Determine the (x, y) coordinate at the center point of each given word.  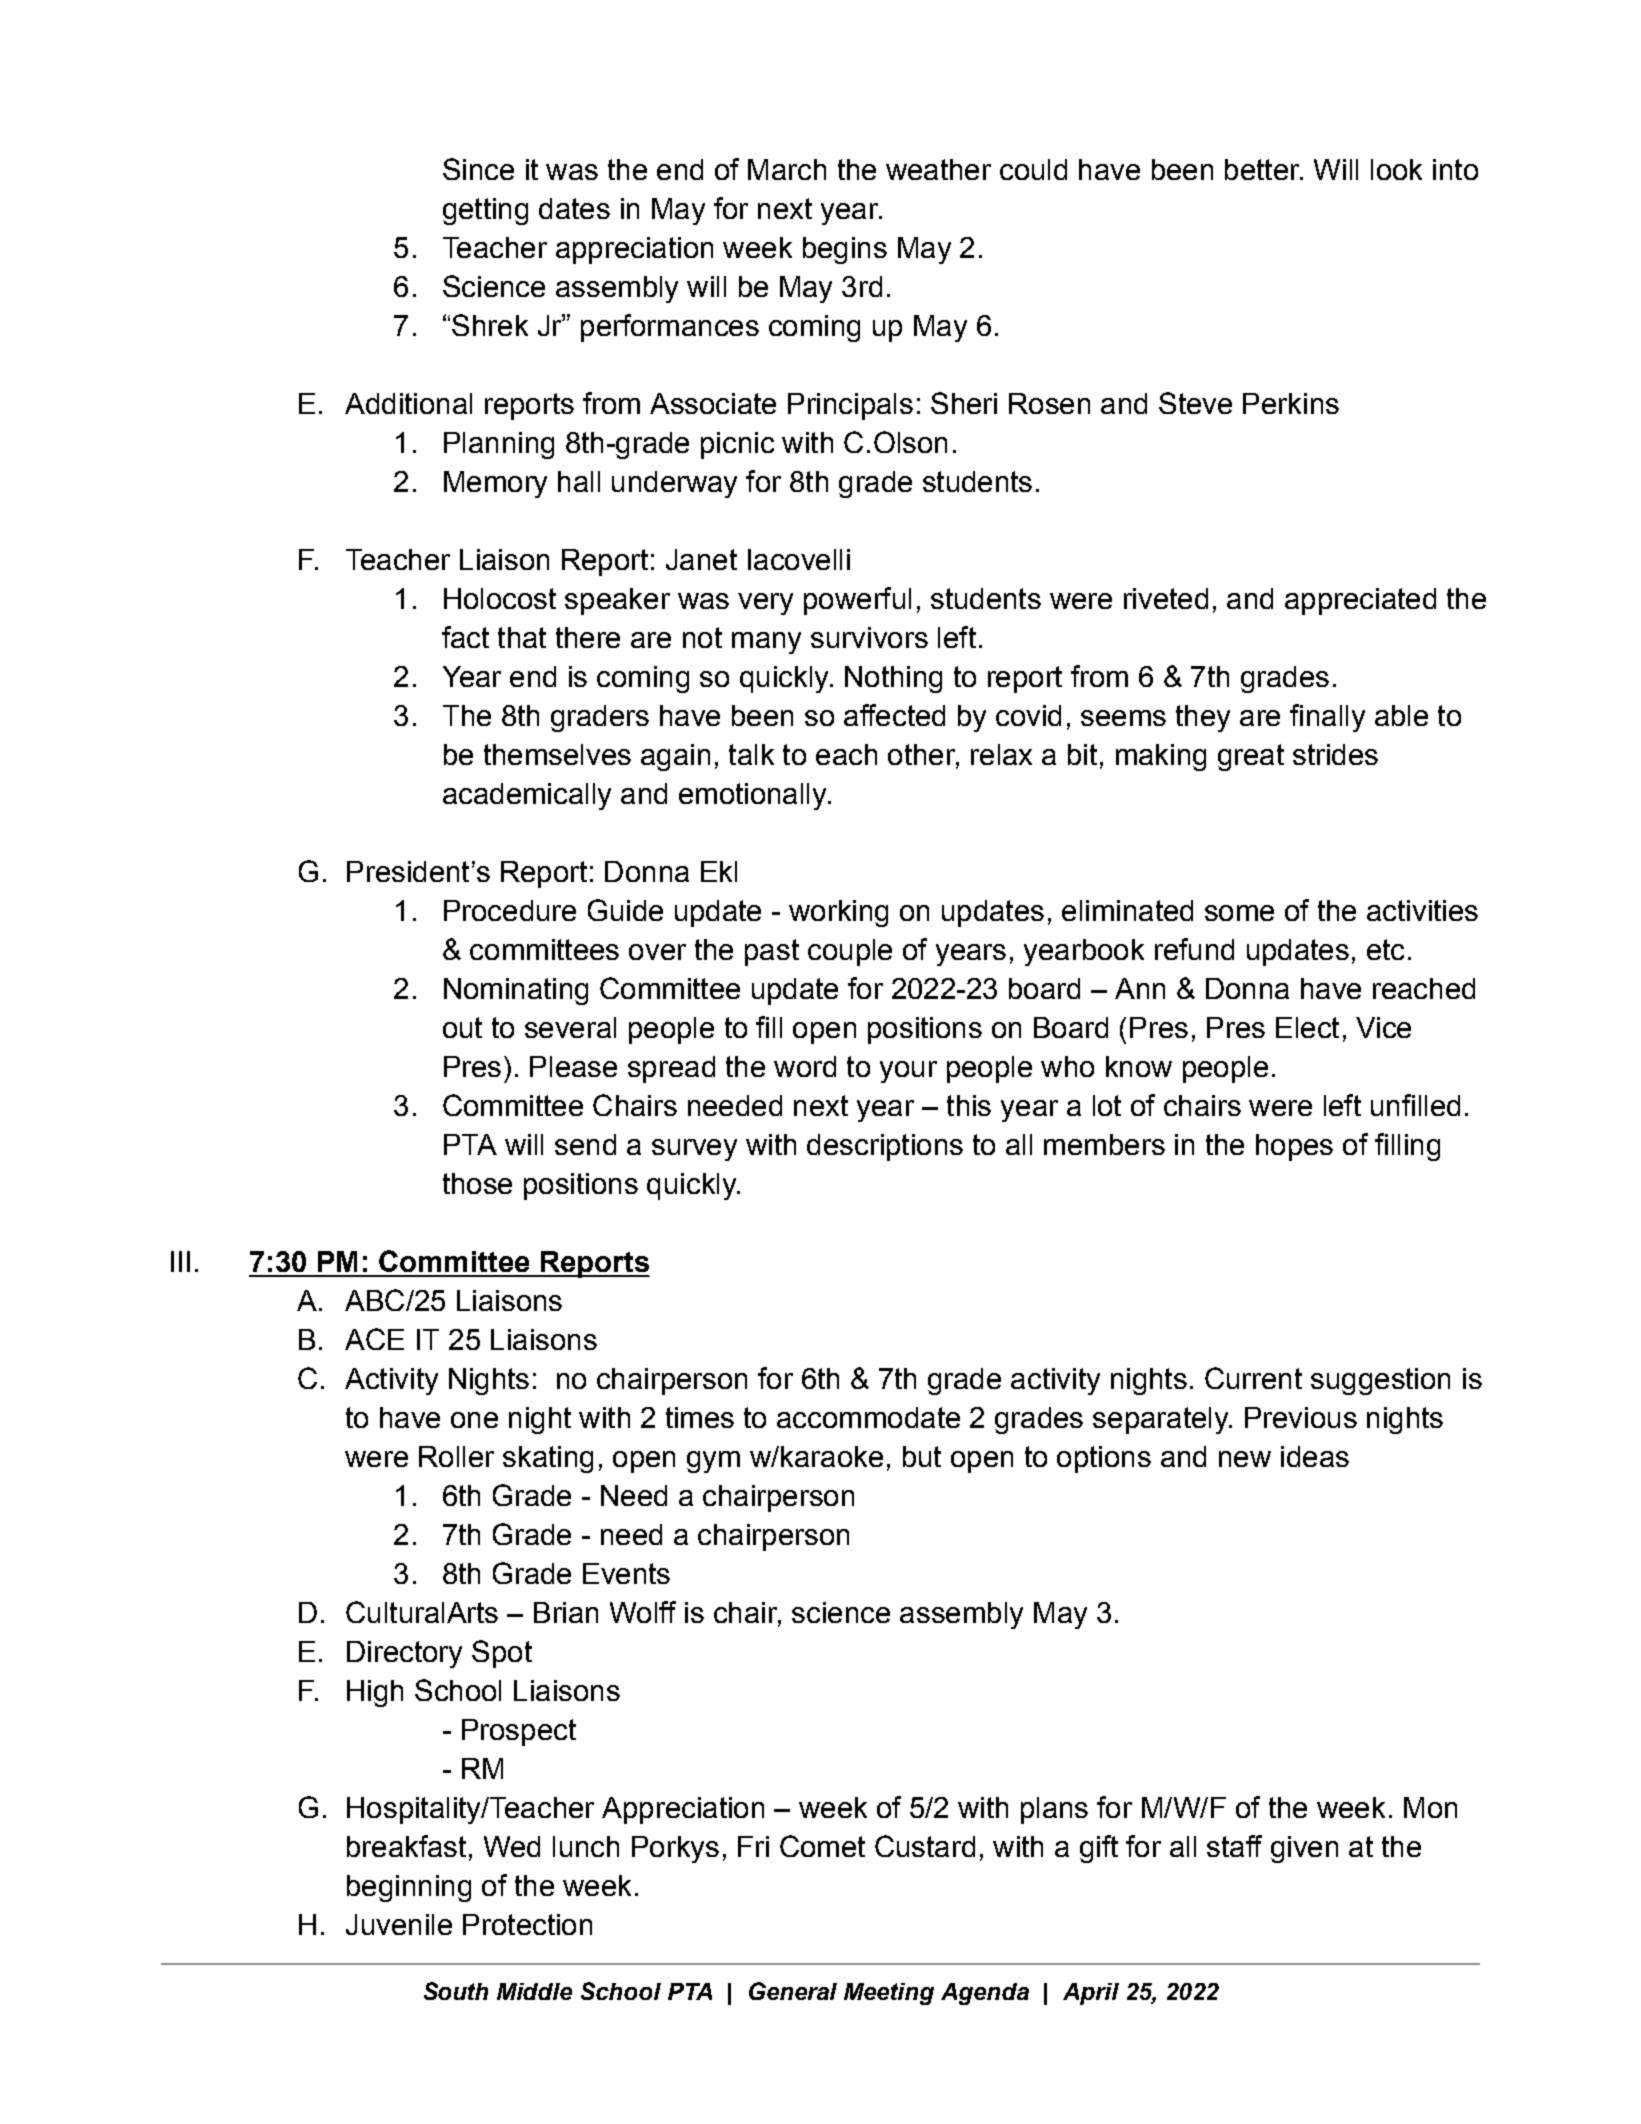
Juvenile (399, 1924)
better (1263, 169)
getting (485, 211)
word (805, 1066)
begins (845, 250)
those (477, 1183)
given (1304, 1849)
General (793, 1991)
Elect (1307, 1027)
